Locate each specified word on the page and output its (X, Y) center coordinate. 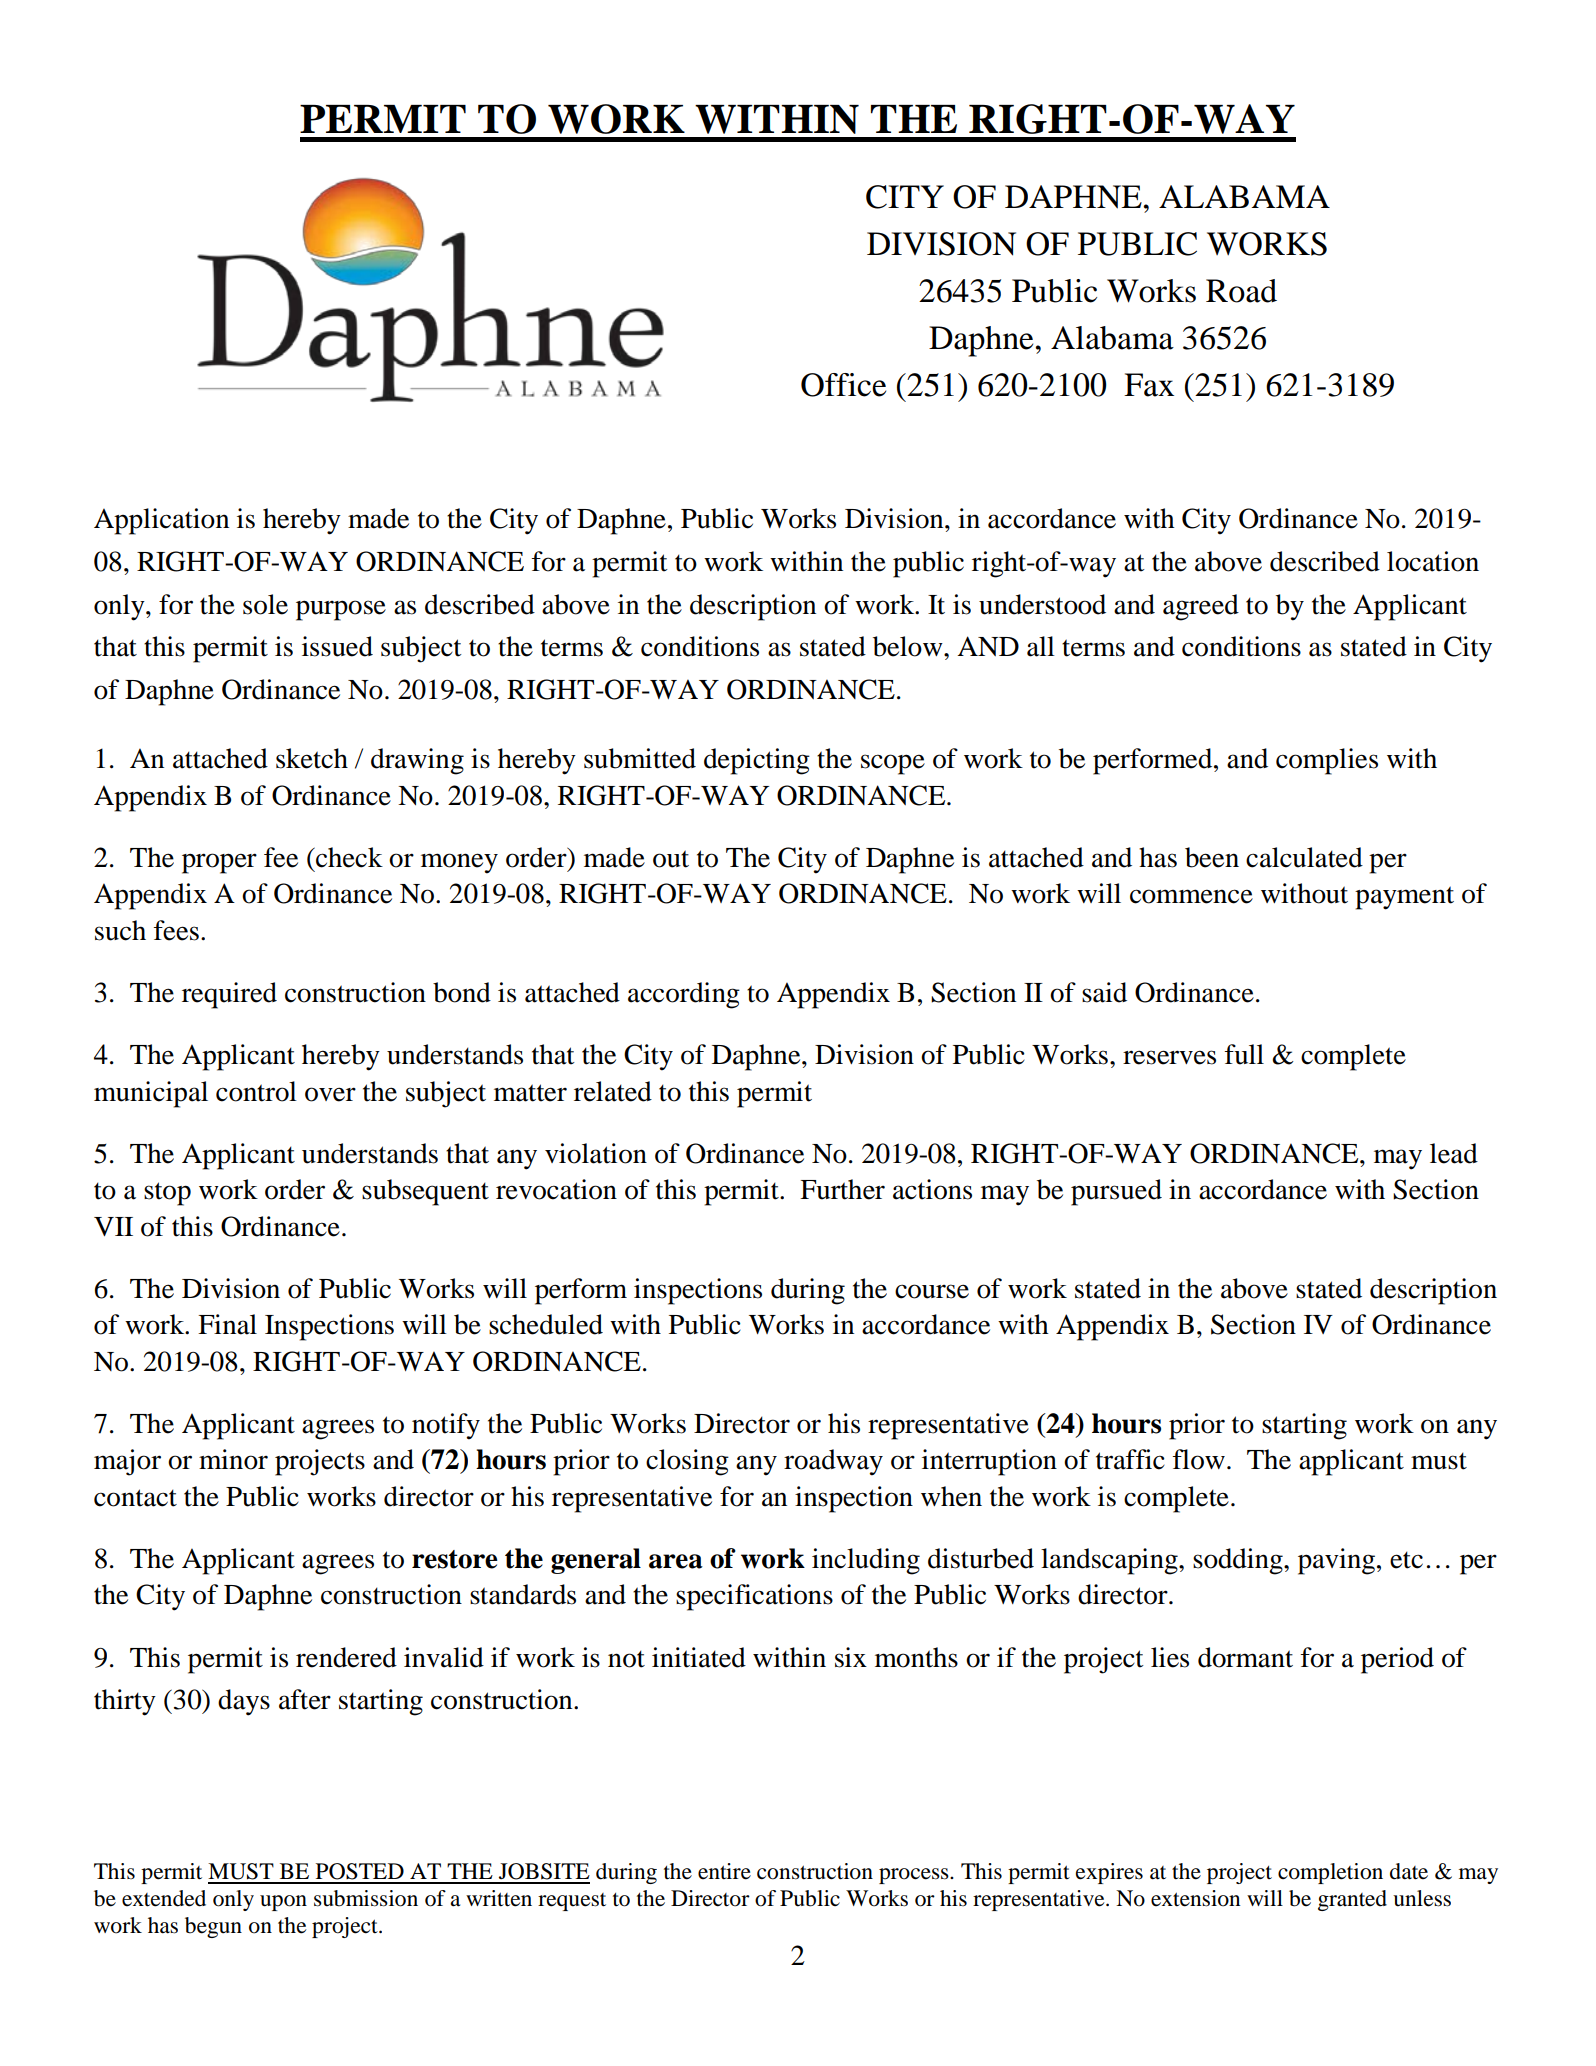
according (684, 995)
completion (1330, 1873)
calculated (1304, 857)
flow (1199, 1459)
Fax (1149, 385)
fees (176, 930)
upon (283, 1903)
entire (724, 1871)
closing (687, 1462)
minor (233, 1459)
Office (843, 385)
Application (161, 521)
